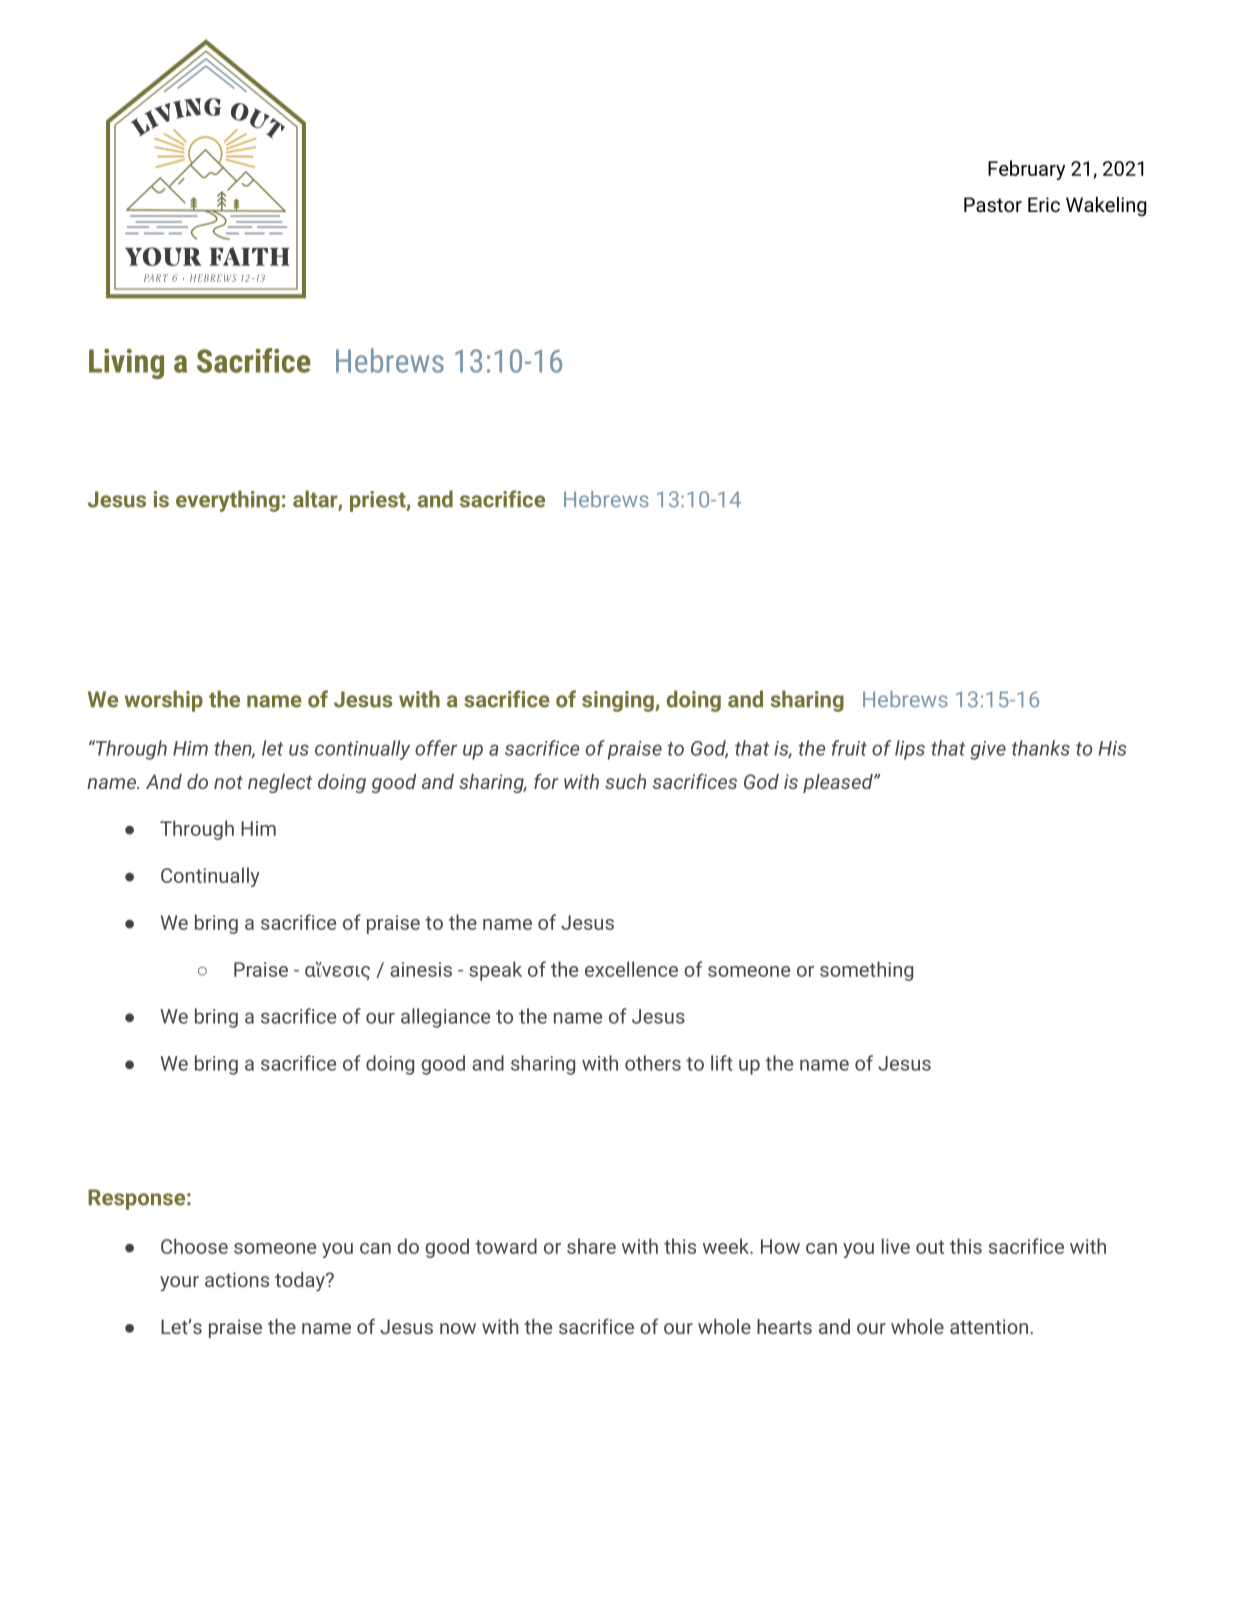 This screenshot has height=1599, width=1236. What do you see at coordinates (1026, 170) in the screenshot?
I see `February` at bounding box center [1026, 170].
